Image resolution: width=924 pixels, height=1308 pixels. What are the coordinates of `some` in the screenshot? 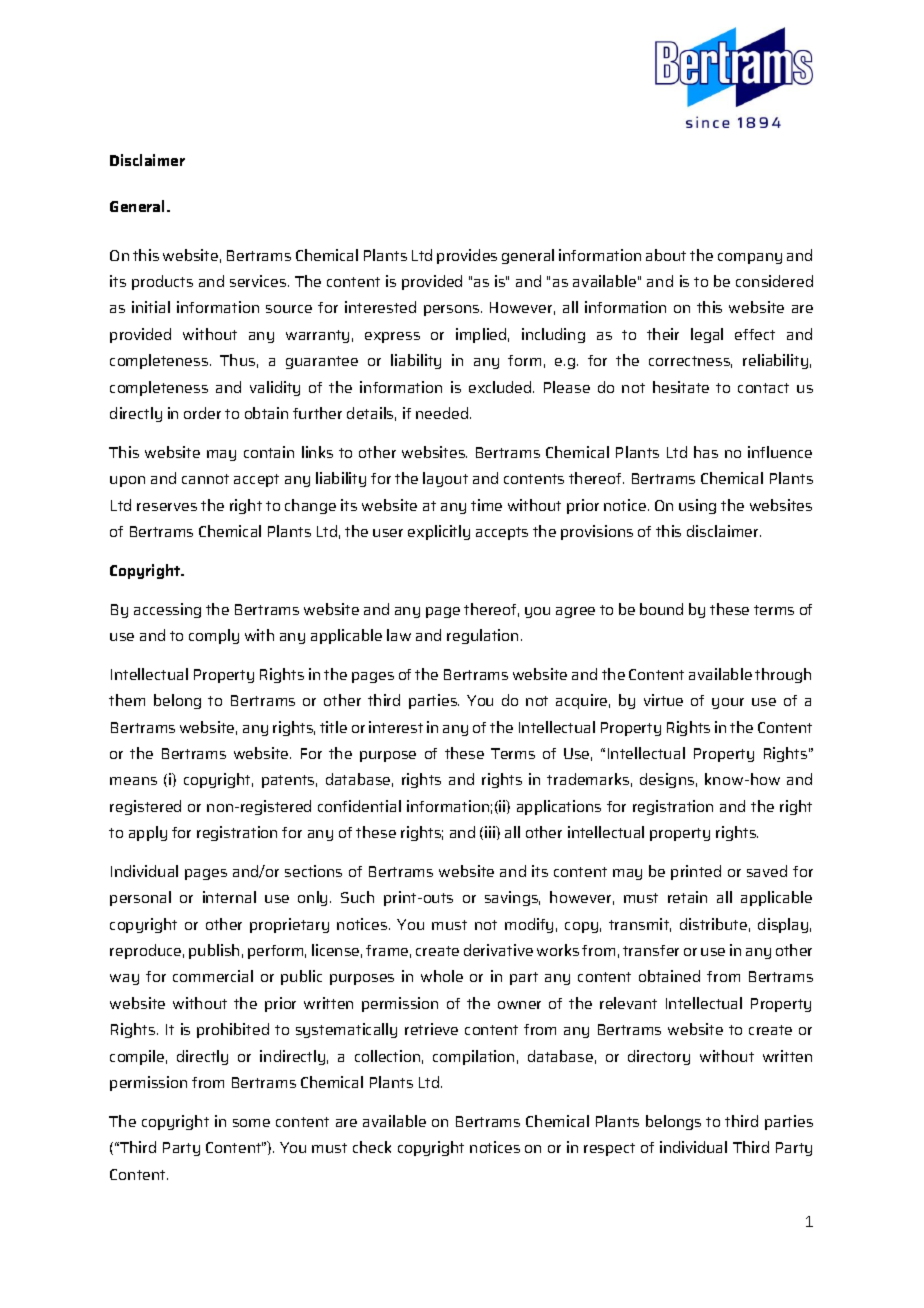 It's located at (251, 1123).
